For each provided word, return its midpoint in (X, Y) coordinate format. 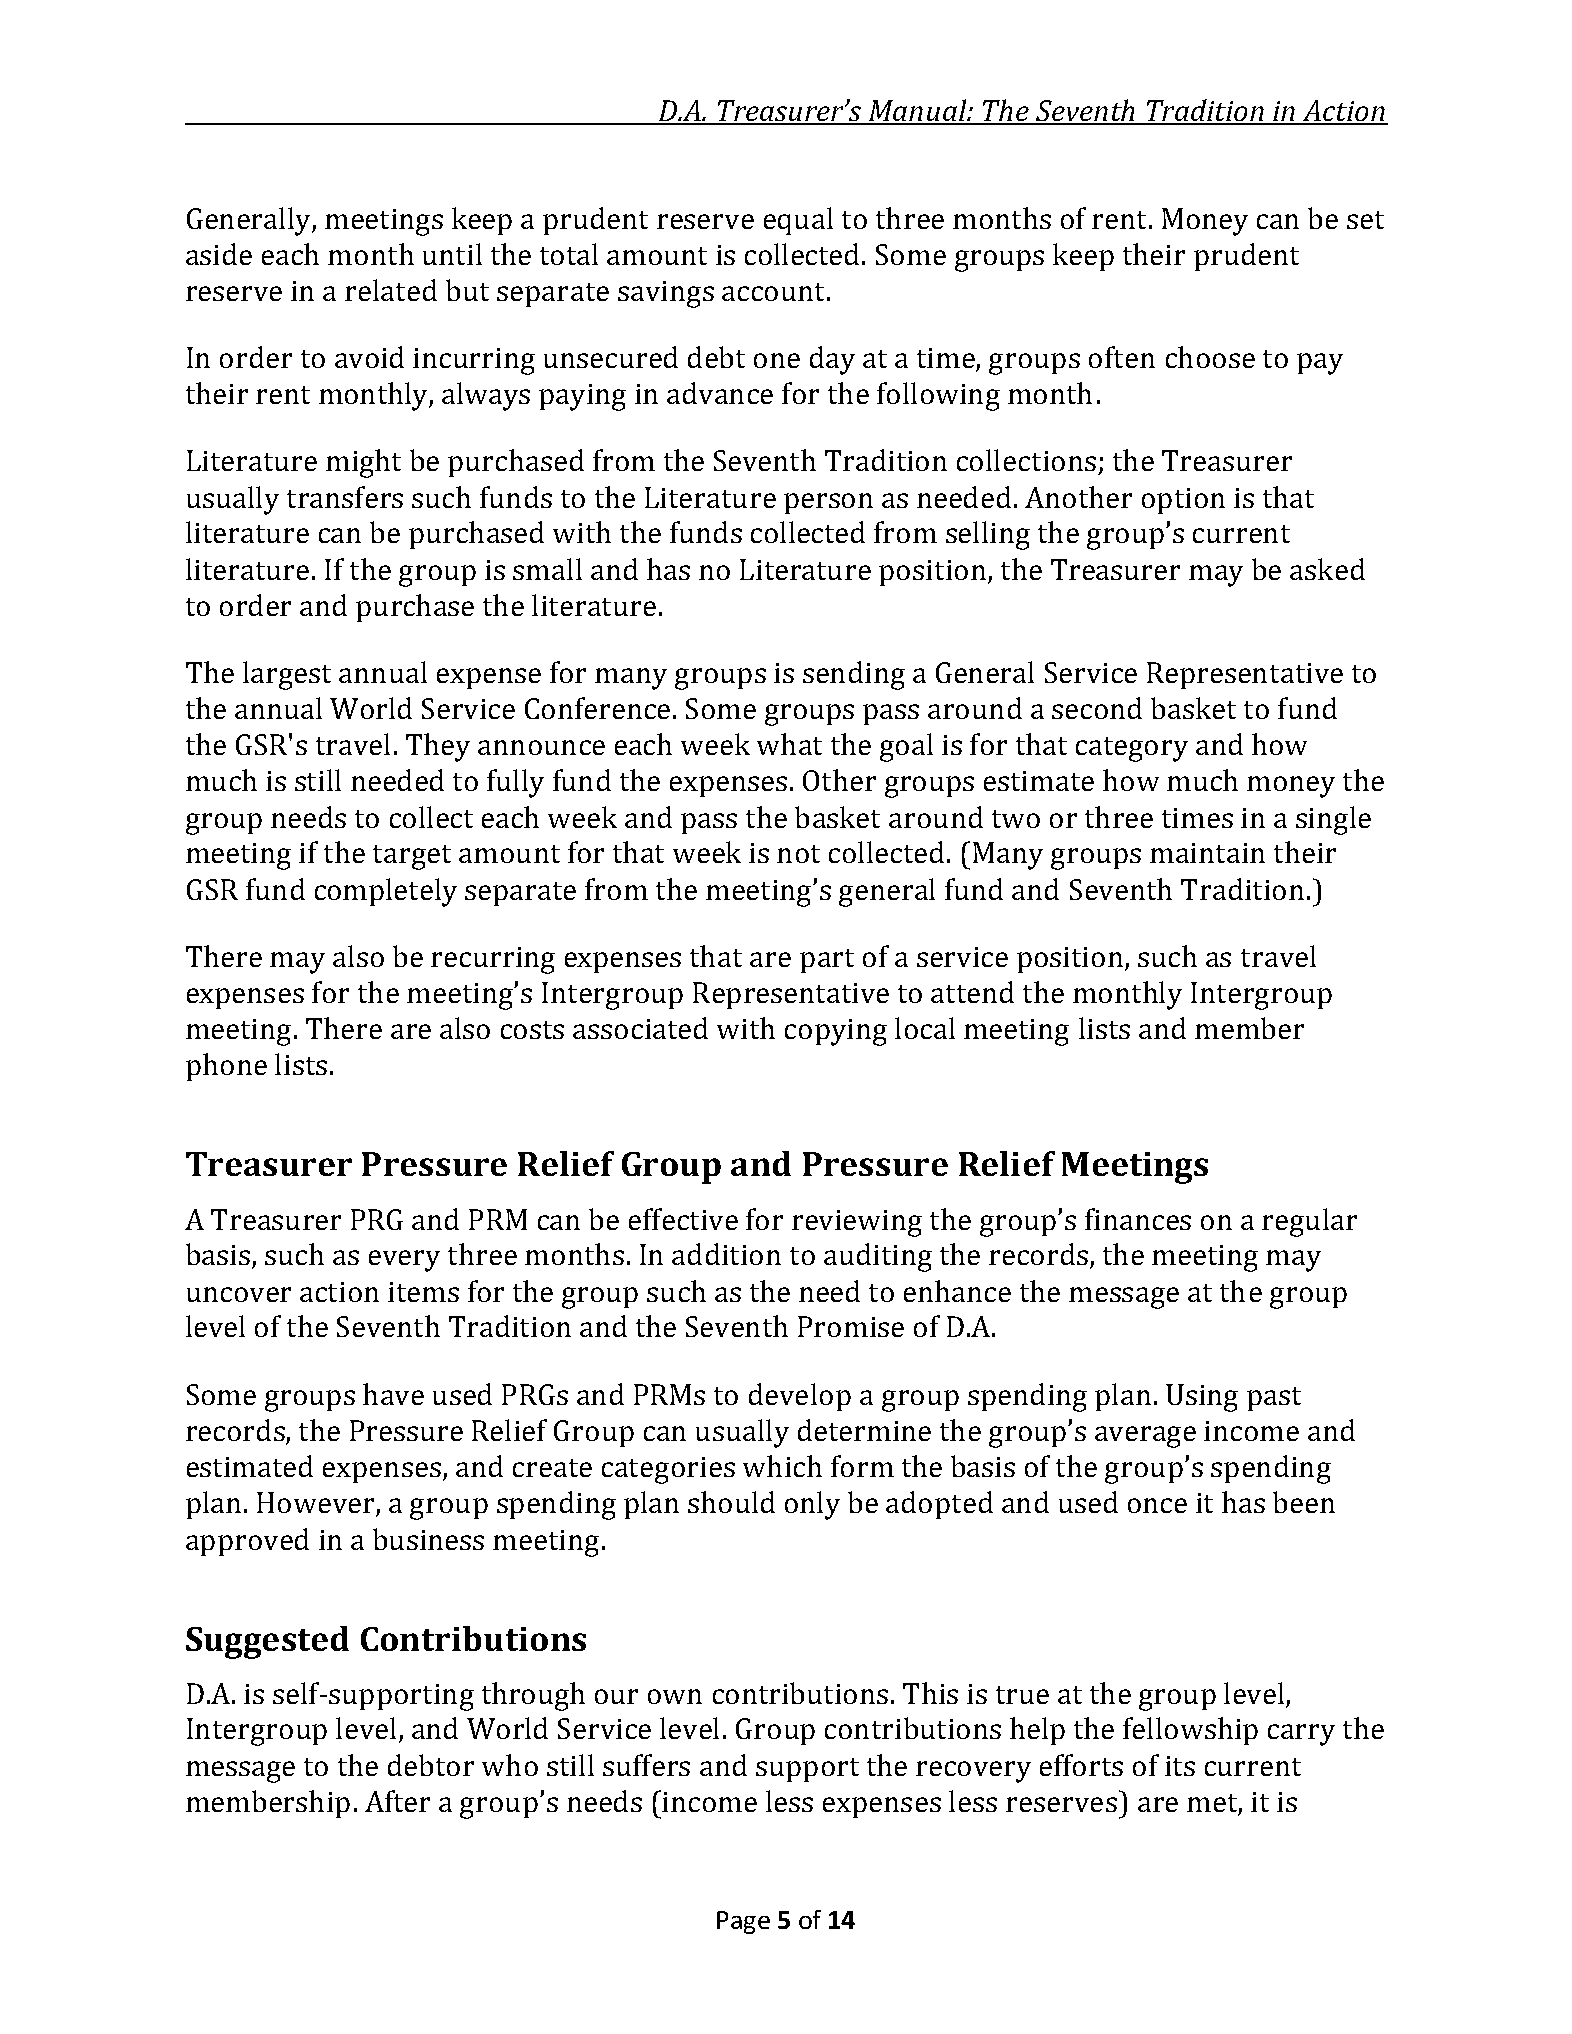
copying (836, 1032)
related (391, 290)
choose (1210, 357)
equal (798, 221)
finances (1138, 1219)
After (397, 1801)
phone (226, 1067)
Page (743, 1922)
